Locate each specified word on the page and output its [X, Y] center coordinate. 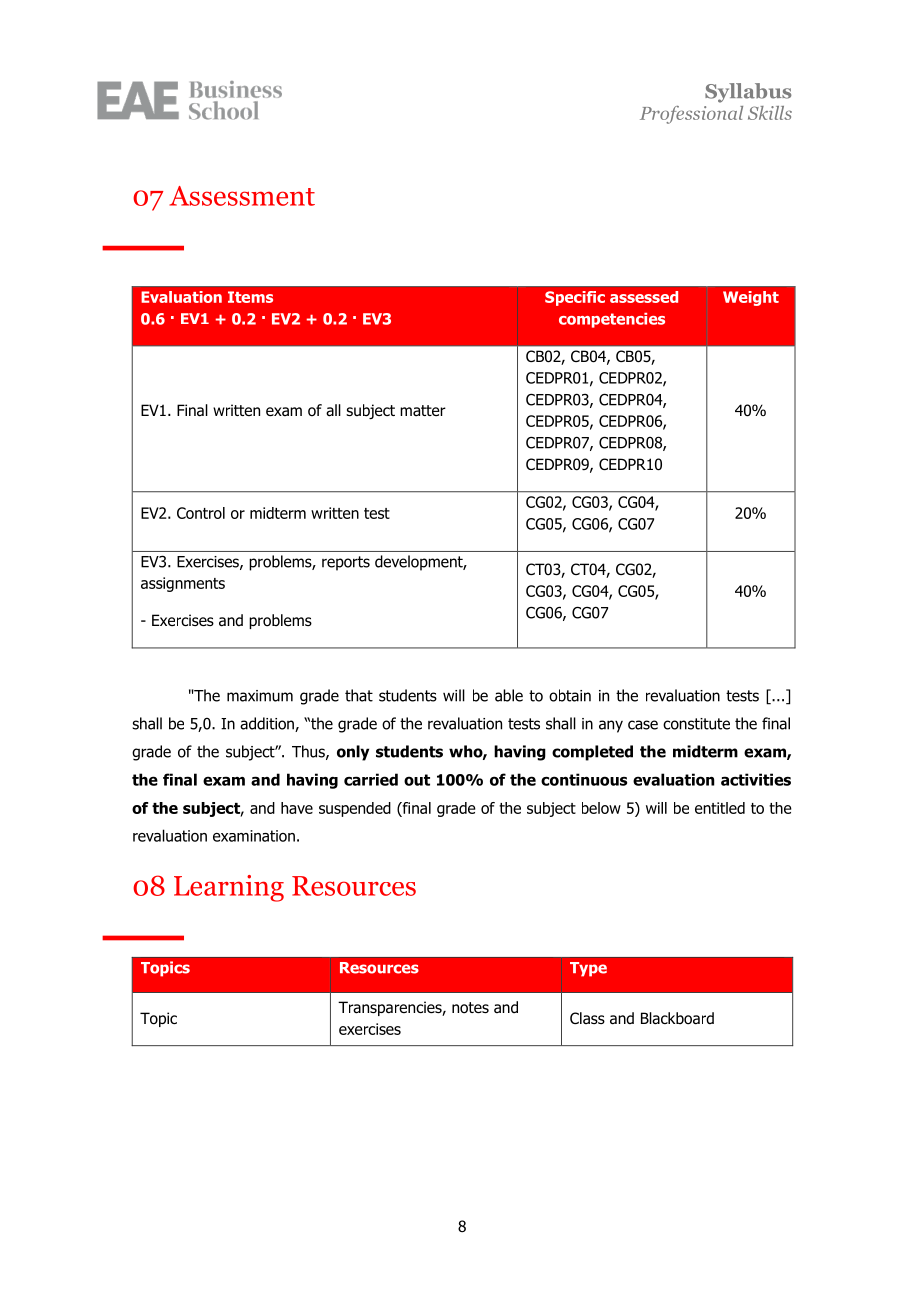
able [509, 695]
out [417, 780]
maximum [260, 696]
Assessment [242, 196]
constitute [696, 724]
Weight [751, 298]
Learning [229, 888]
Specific [575, 298]
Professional [691, 115]
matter [423, 411]
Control [201, 513]
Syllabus [748, 93]
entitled [720, 808]
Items [250, 297]
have [297, 808]
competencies [612, 320]
